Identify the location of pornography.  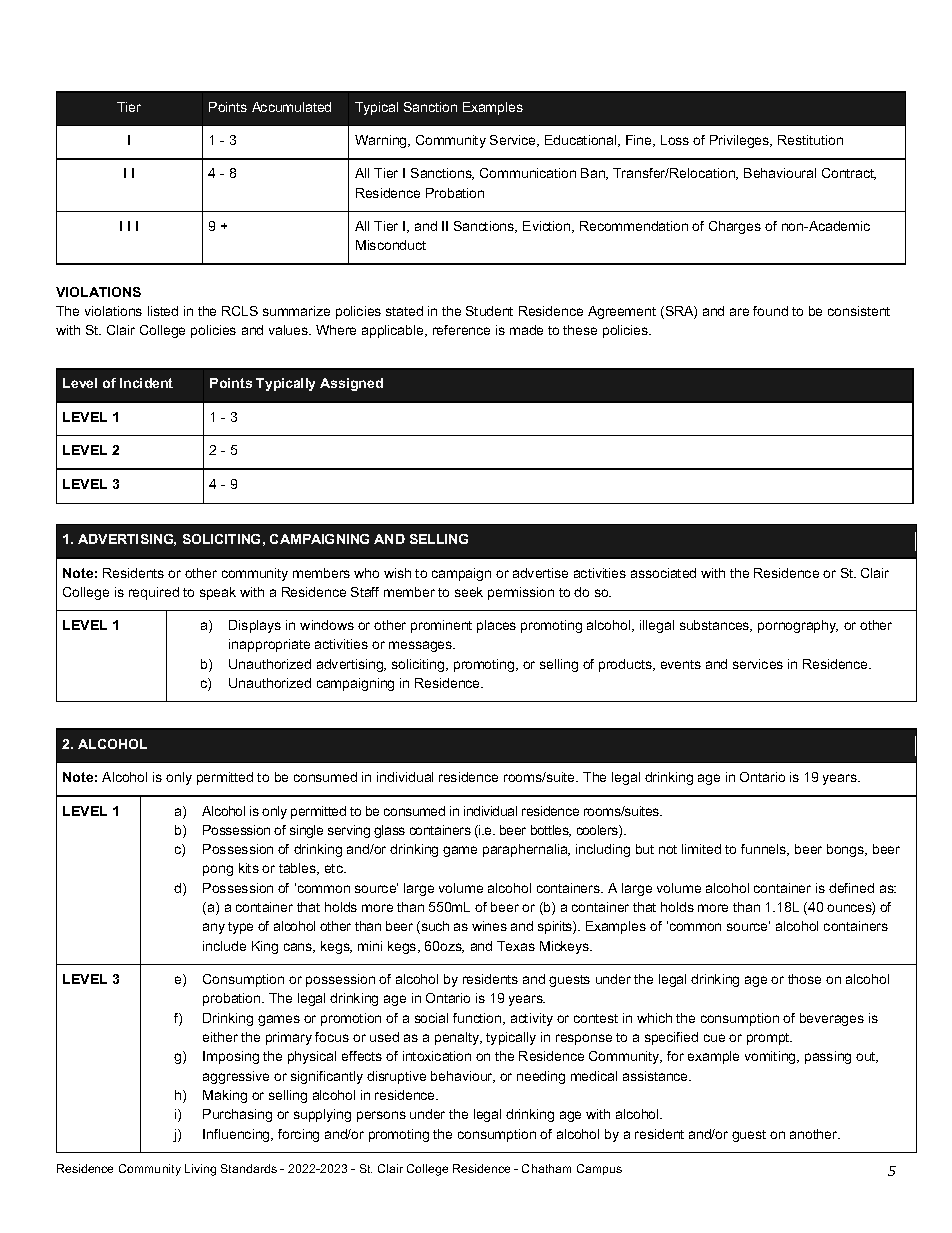
(798, 626).
